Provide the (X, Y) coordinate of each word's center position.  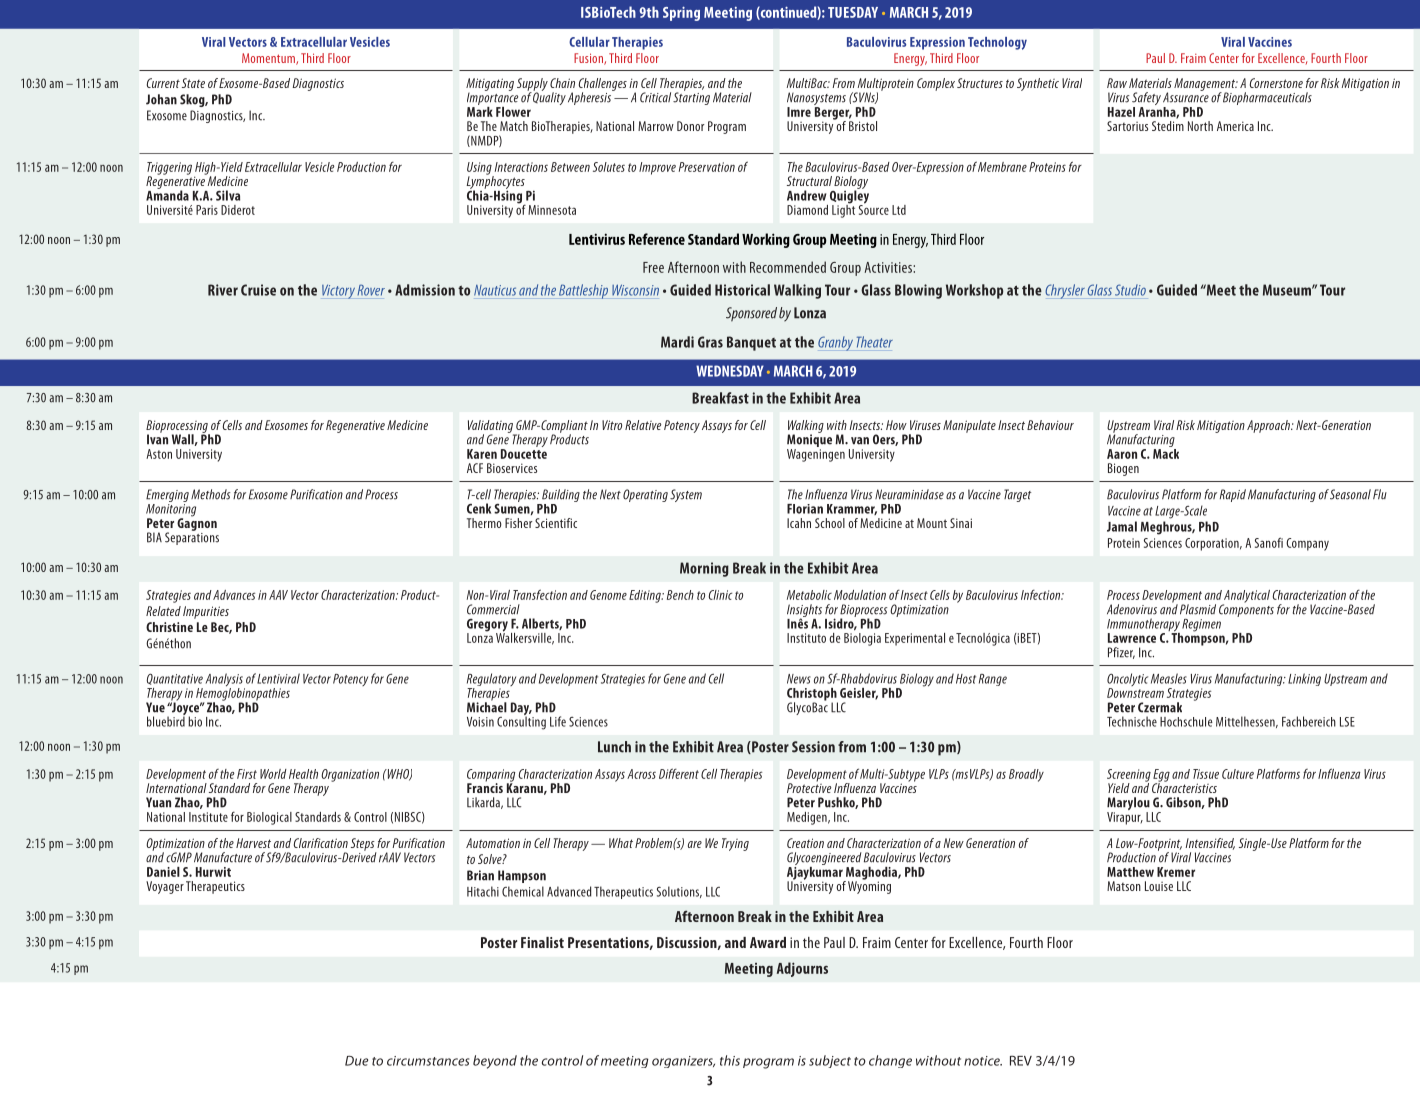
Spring (681, 13)
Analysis (225, 681)
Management (1206, 85)
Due (356, 1061)
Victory (338, 291)
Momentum (269, 59)
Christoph (812, 695)
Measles (1169, 678)
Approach (1269, 426)
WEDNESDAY (730, 371)
